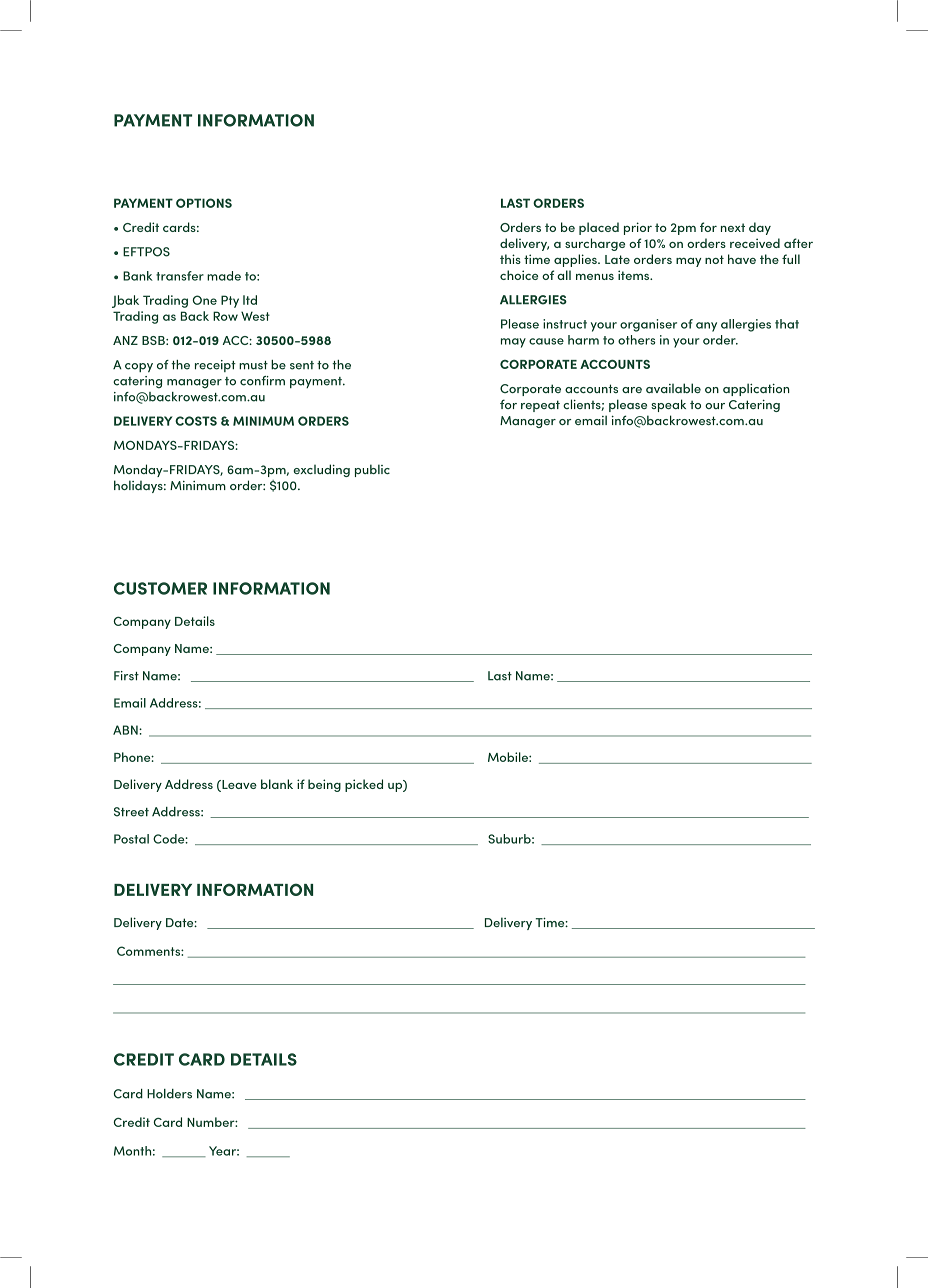  What do you see at coordinates (277, 784) in the screenshot?
I see `blank` at bounding box center [277, 784].
